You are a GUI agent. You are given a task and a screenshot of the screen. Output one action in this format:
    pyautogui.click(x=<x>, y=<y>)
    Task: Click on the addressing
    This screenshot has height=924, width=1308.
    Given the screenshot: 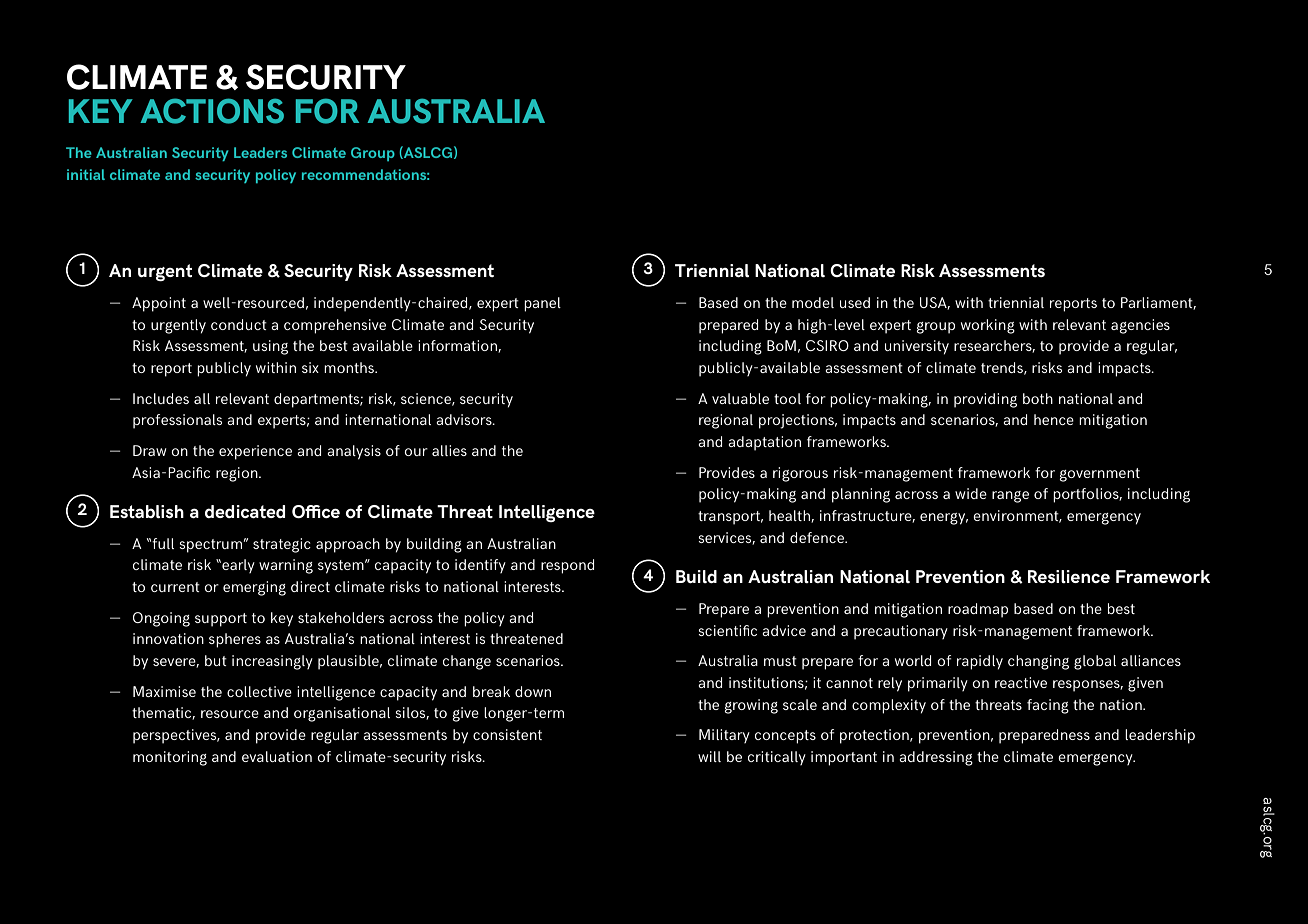 What is the action you would take?
    pyautogui.click(x=936, y=758)
